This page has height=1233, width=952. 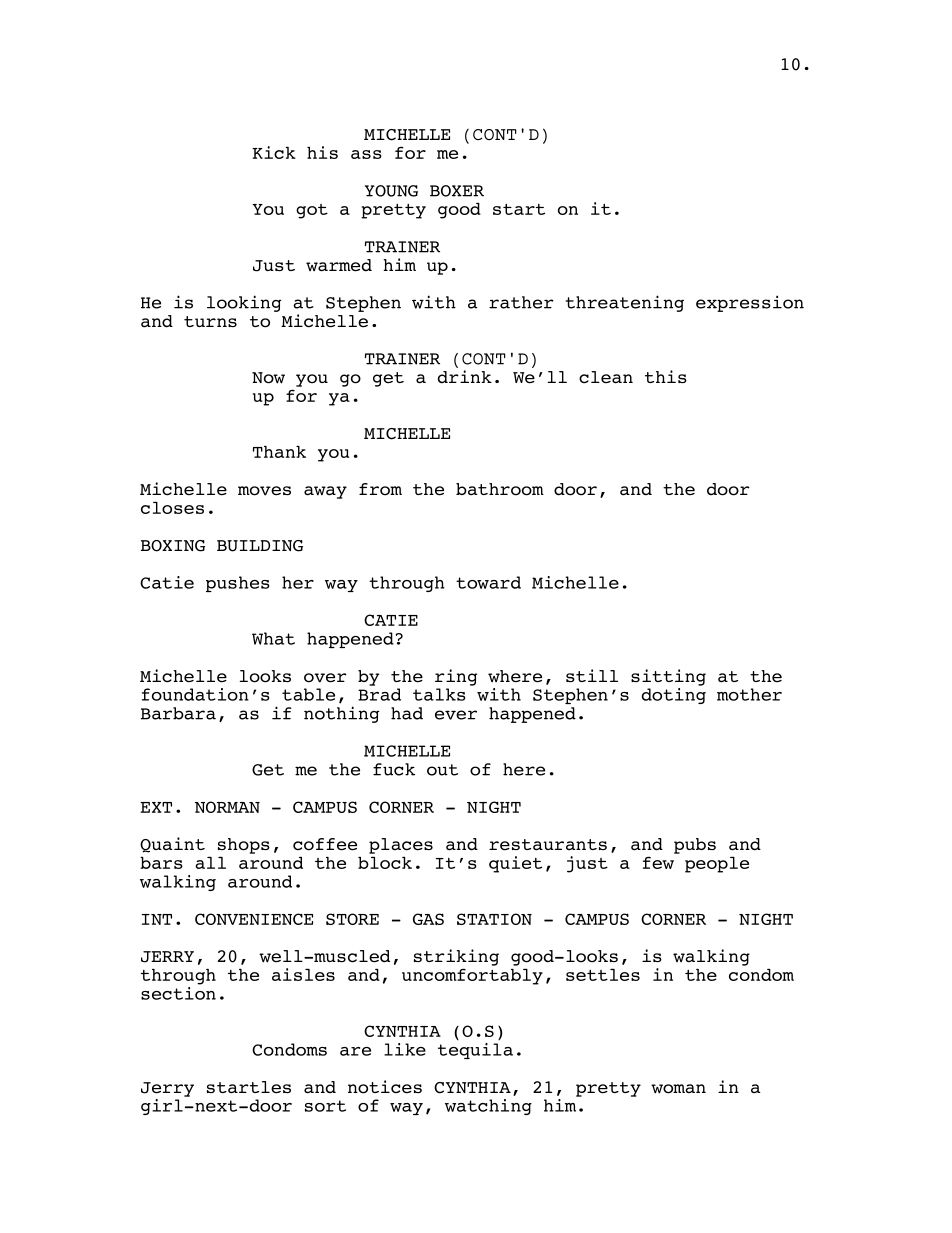 I want to click on threatening, so click(x=625, y=303).
